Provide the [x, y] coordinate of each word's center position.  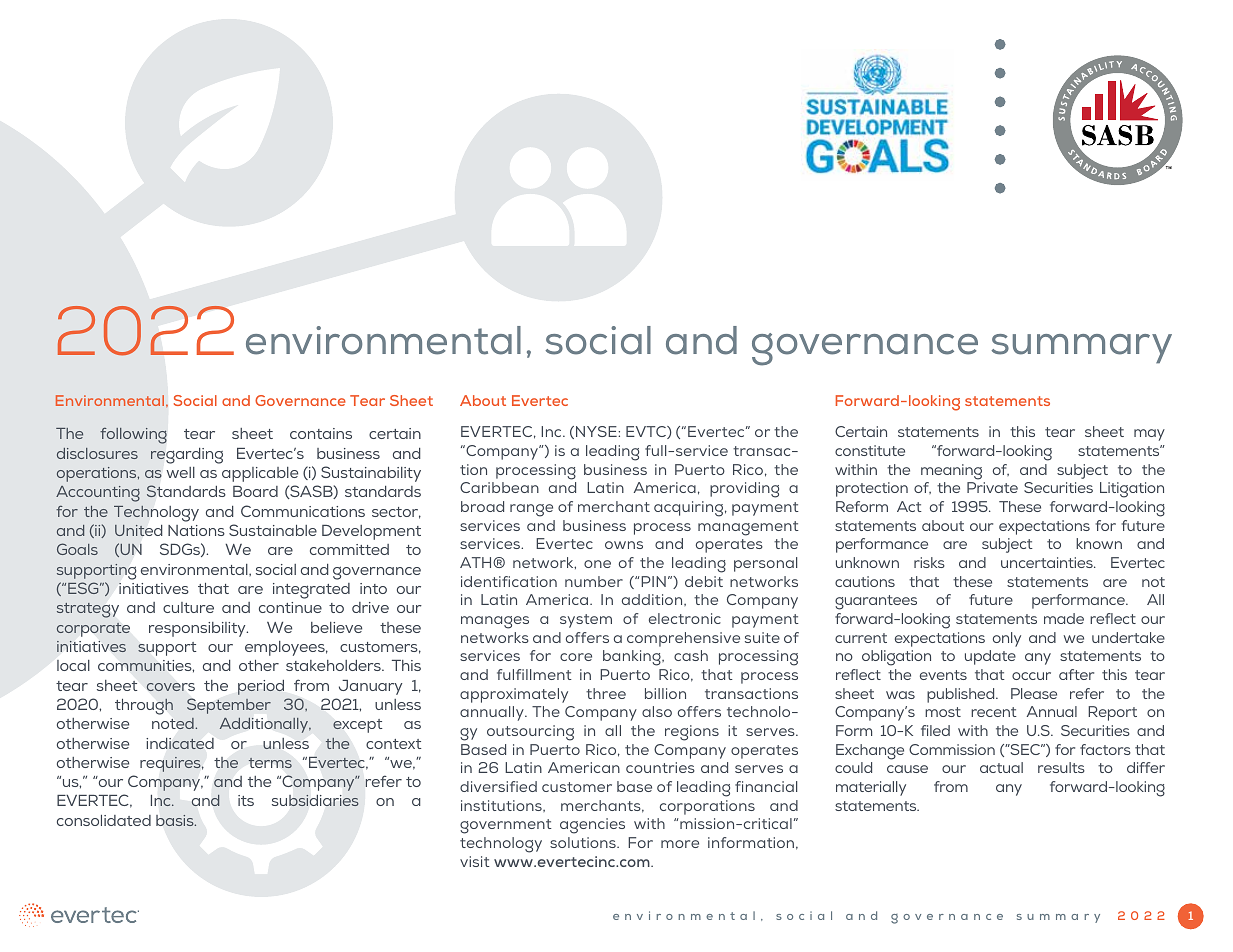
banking [633, 658]
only [1007, 639]
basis [176, 820]
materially [871, 788]
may [1149, 435]
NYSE [597, 431]
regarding [187, 456]
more [680, 844]
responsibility [198, 629]
